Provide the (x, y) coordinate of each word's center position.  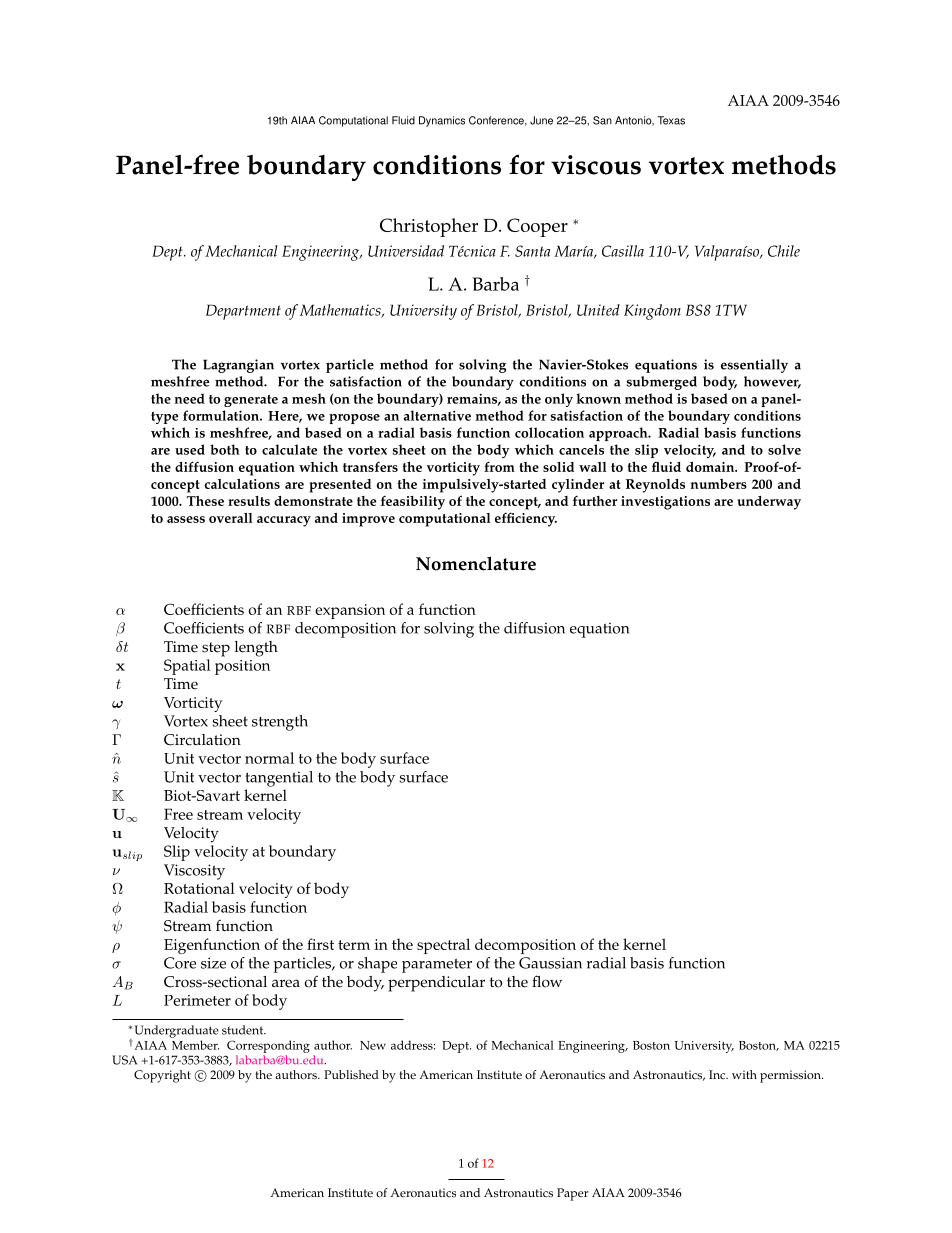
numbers (718, 484)
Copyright (162, 1076)
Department (243, 312)
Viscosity (194, 872)
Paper (573, 1194)
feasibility (413, 503)
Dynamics (442, 121)
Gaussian (550, 963)
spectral (443, 946)
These (205, 501)
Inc (718, 1075)
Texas (671, 120)
